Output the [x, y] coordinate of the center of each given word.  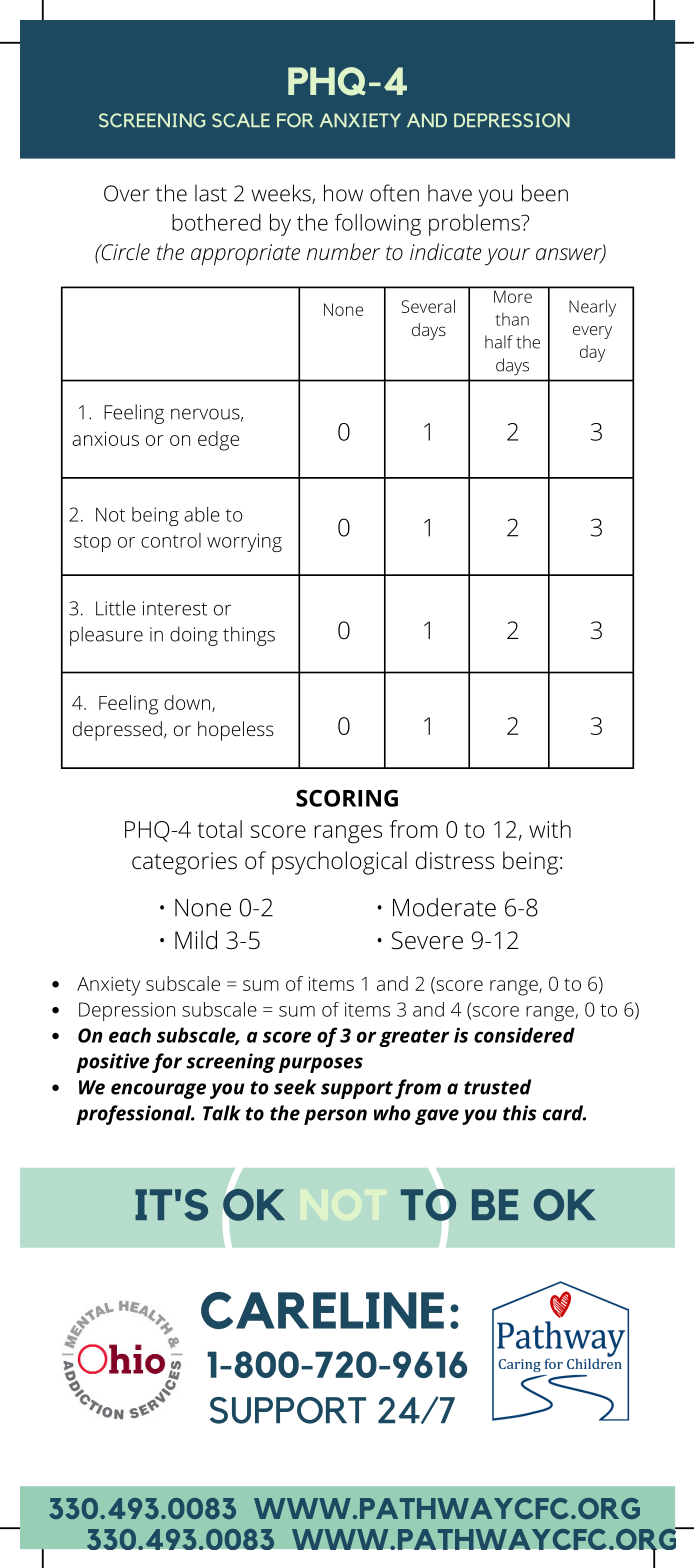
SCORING [347, 798]
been [545, 193]
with [550, 829]
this [520, 1113]
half [499, 342]
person [335, 1117]
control [171, 540]
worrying [244, 542]
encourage [158, 1091]
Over [127, 193]
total [219, 829]
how [343, 193]
